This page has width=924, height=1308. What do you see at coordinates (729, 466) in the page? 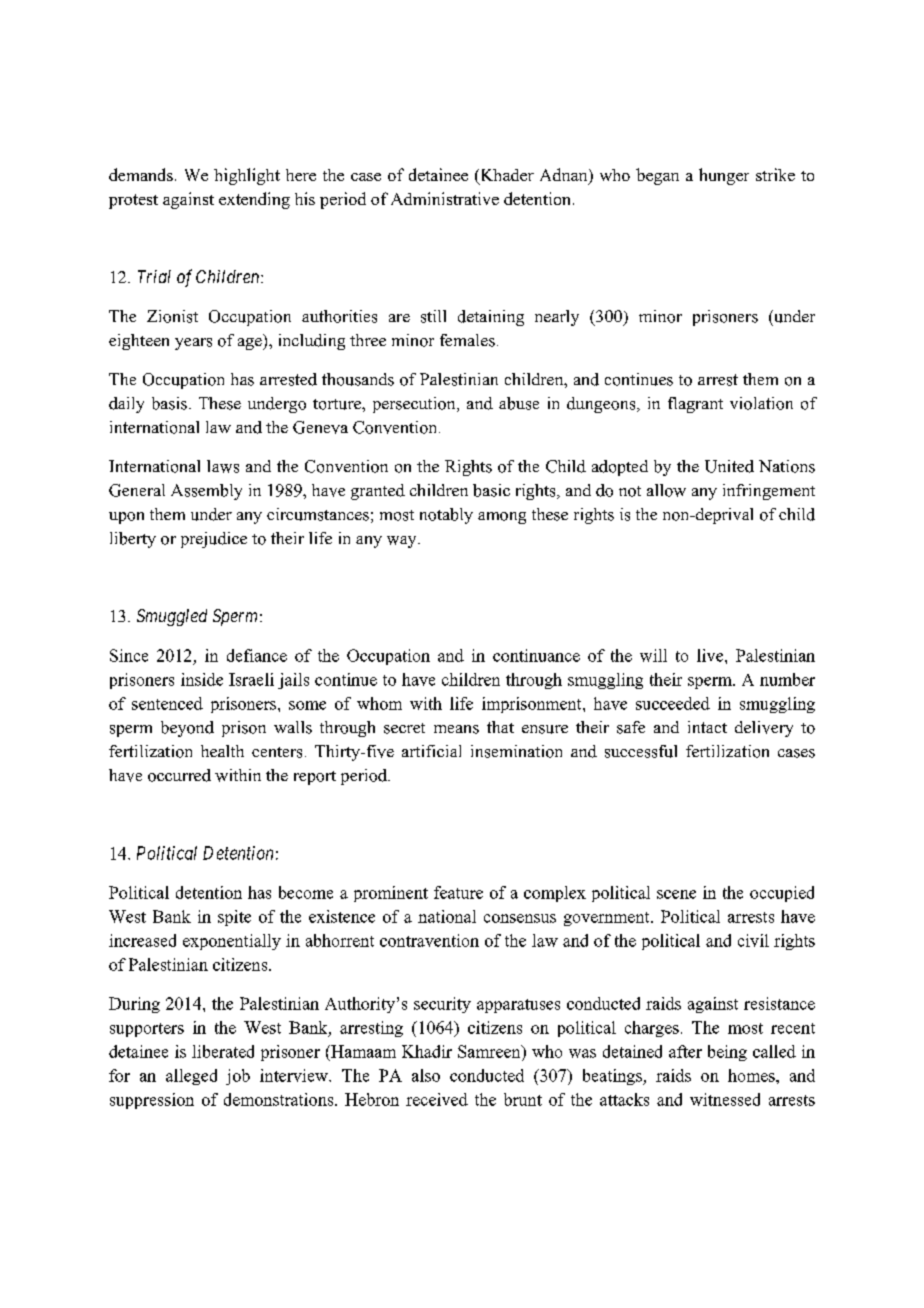
I see `United` at bounding box center [729, 466].
